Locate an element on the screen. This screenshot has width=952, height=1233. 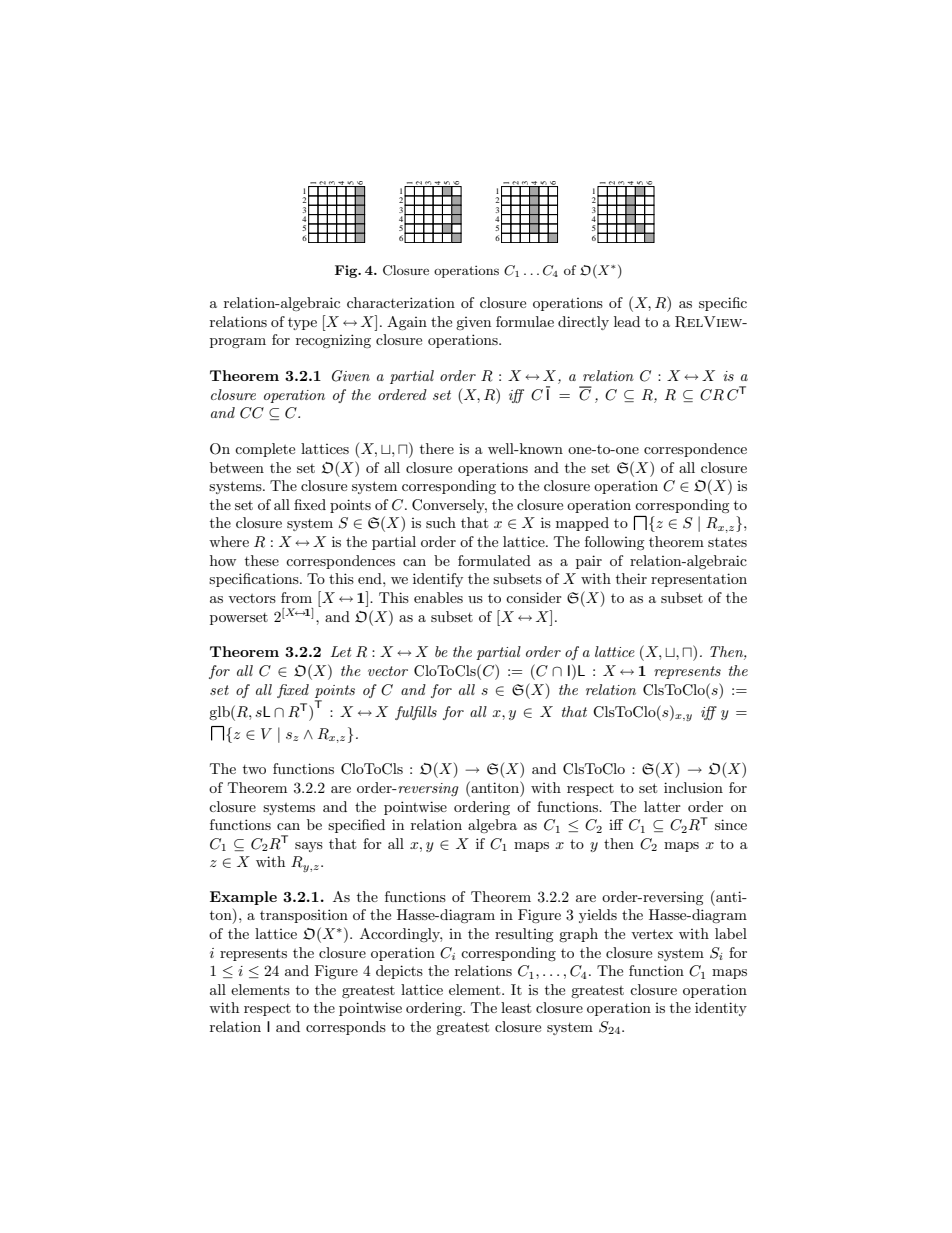
fulfills is located at coordinates (416, 713).
